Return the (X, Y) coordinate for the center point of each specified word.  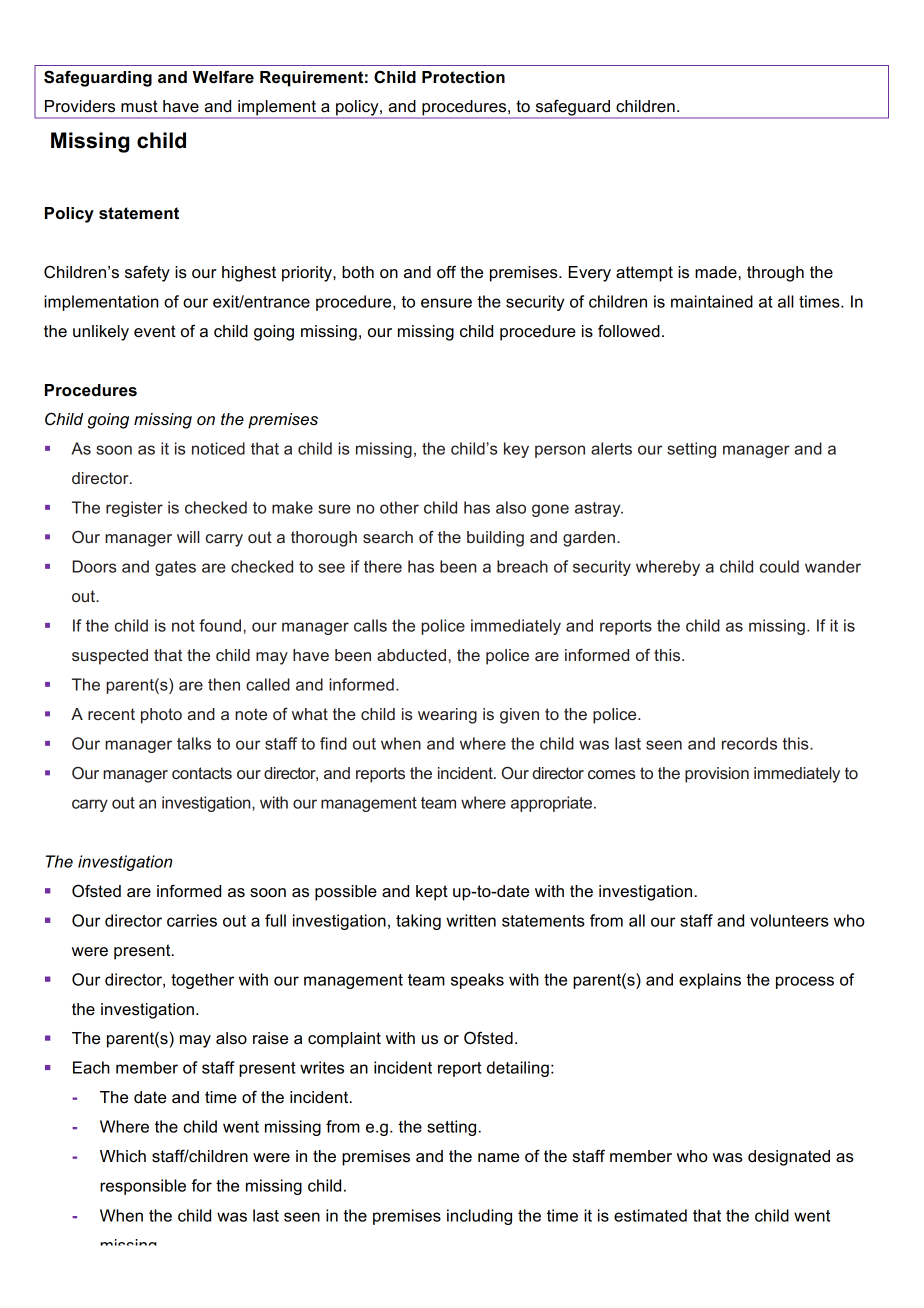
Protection (463, 77)
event (155, 331)
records (749, 743)
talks (194, 743)
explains (710, 981)
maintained (712, 301)
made (716, 272)
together (202, 981)
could (779, 566)
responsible (143, 1187)
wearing (447, 716)
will (188, 537)
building (495, 539)
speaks (477, 981)
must (139, 106)
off (446, 272)
